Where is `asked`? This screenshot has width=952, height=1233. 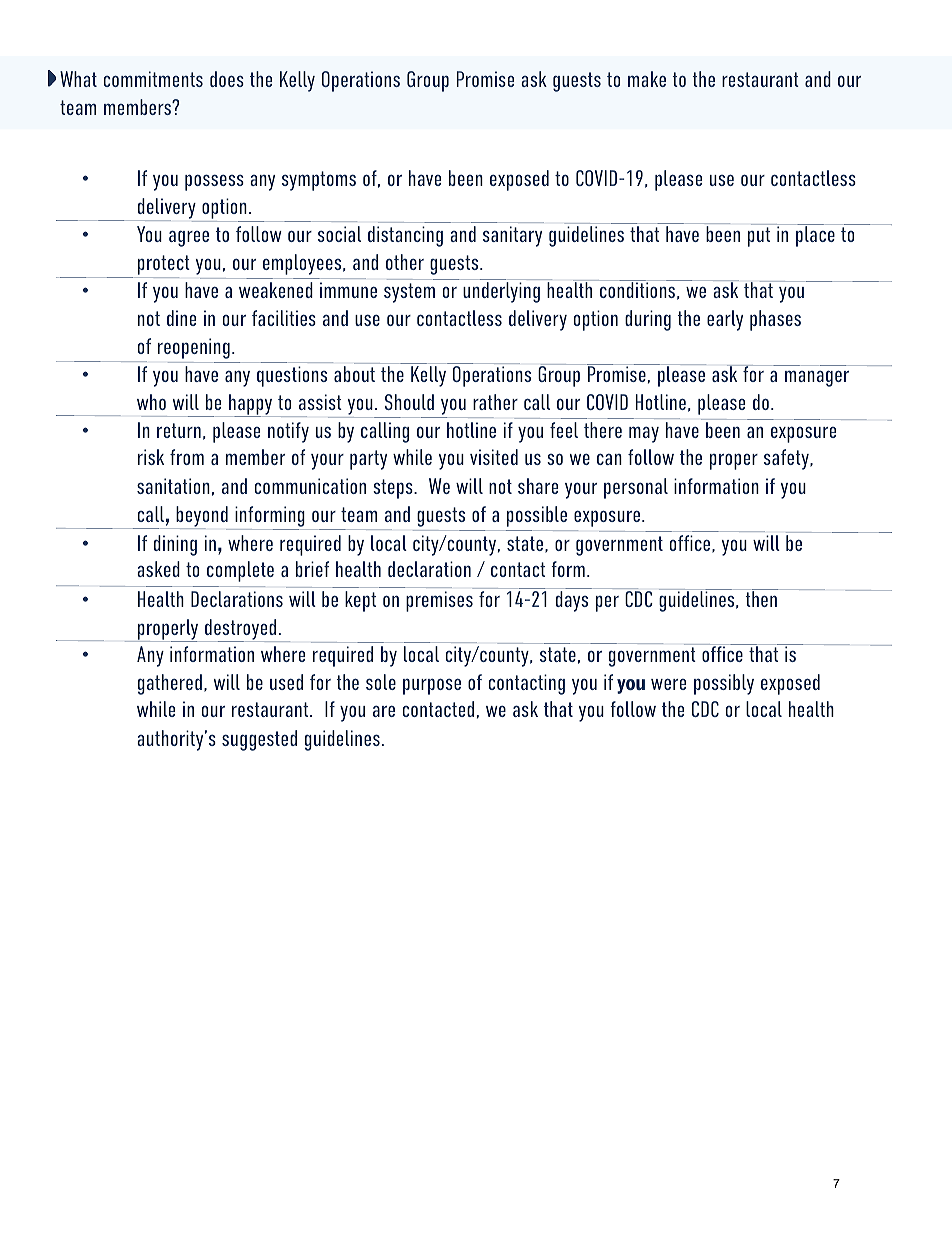
asked is located at coordinates (158, 569).
